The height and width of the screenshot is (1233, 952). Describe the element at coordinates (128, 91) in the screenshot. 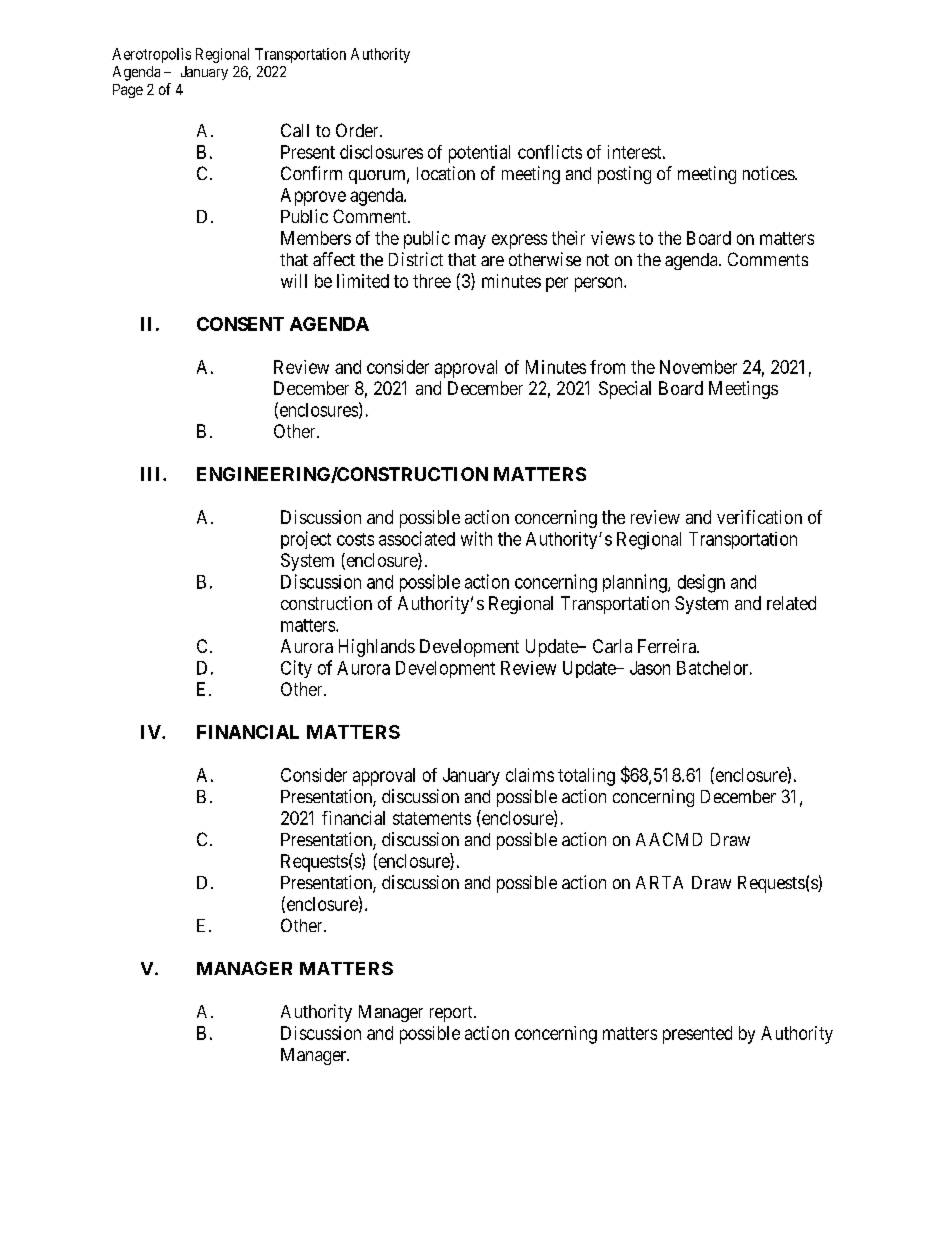

I see `Page` at that location.
